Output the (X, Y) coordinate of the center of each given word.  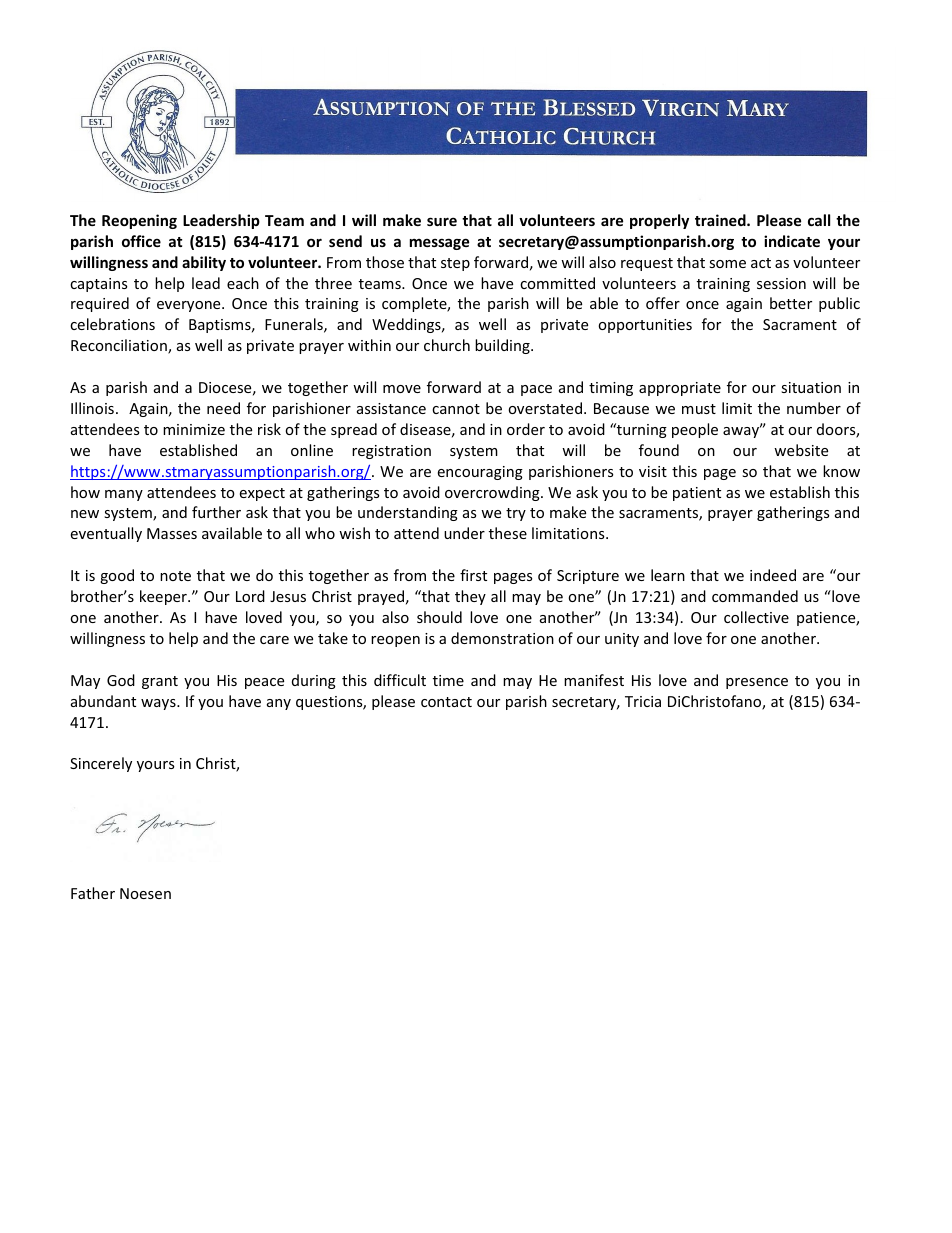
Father (93, 893)
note (175, 576)
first (473, 575)
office (141, 241)
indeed (773, 575)
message (439, 244)
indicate (792, 241)
